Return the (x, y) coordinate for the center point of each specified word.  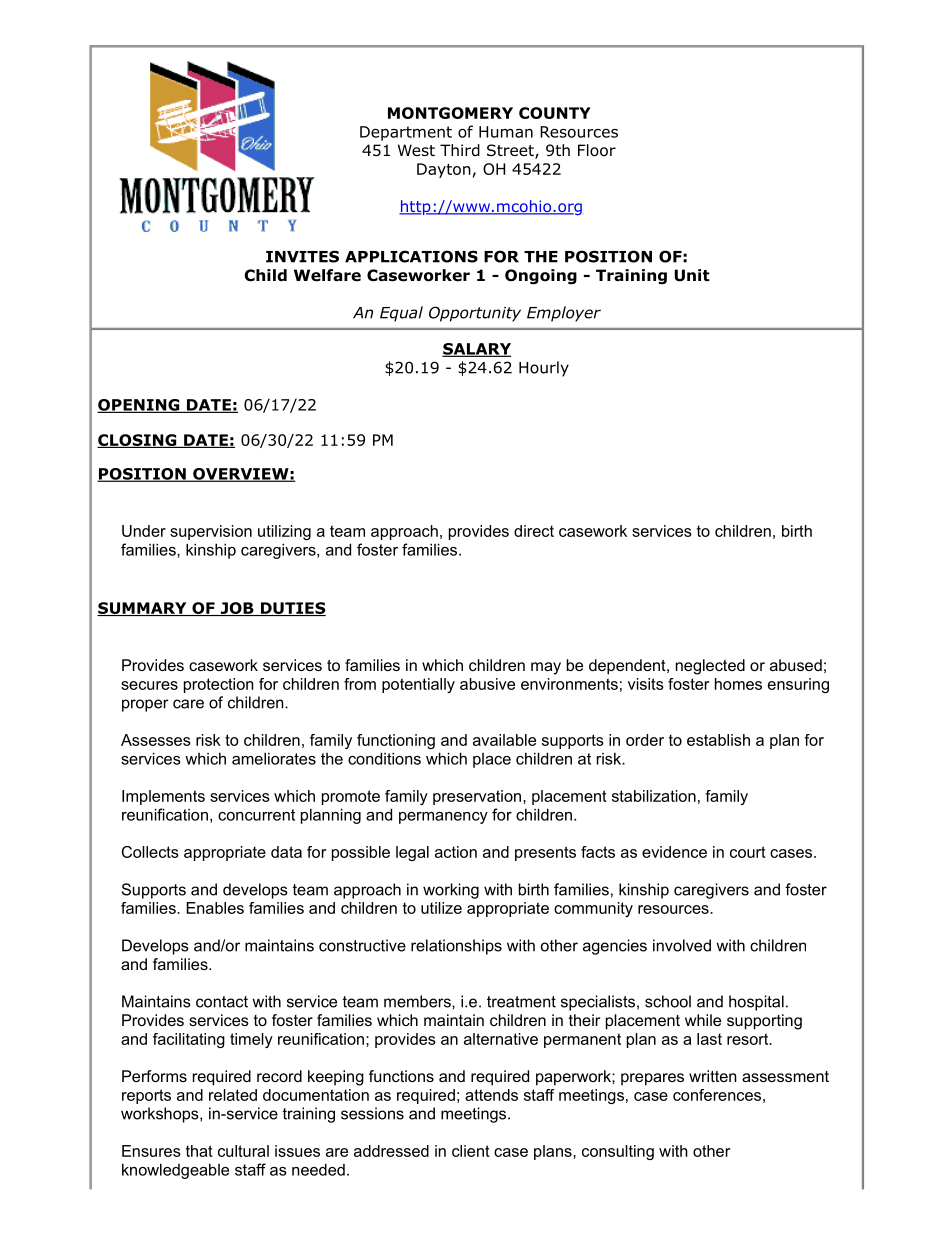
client (471, 1151)
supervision (211, 532)
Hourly (544, 369)
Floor (597, 150)
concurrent (256, 815)
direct (534, 531)
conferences (717, 1095)
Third (460, 150)
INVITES (302, 256)
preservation (477, 797)
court (748, 852)
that (199, 1151)
